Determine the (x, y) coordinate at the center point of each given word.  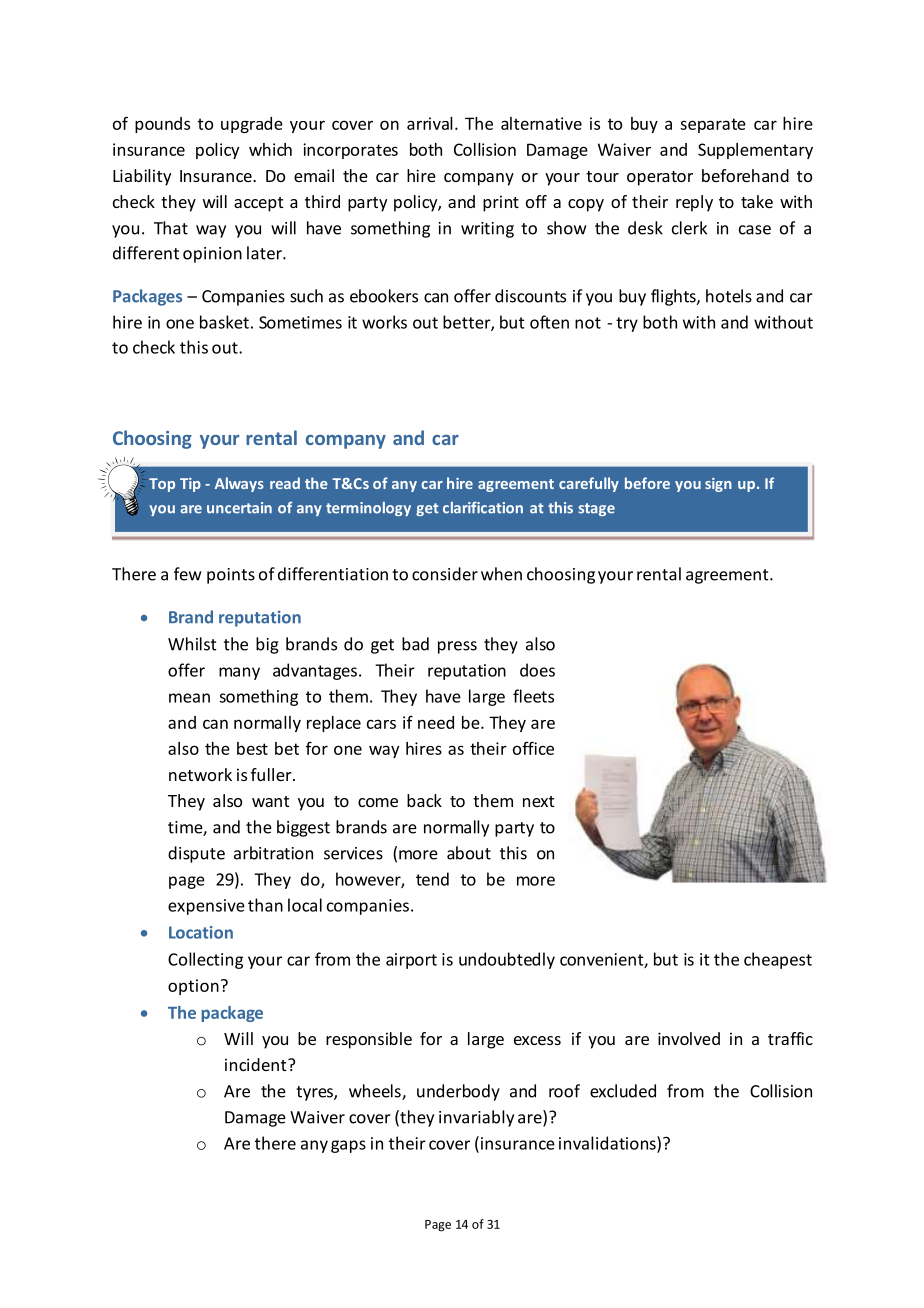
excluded (623, 1091)
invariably (476, 1118)
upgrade (252, 125)
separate (713, 125)
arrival (430, 123)
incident (257, 1064)
